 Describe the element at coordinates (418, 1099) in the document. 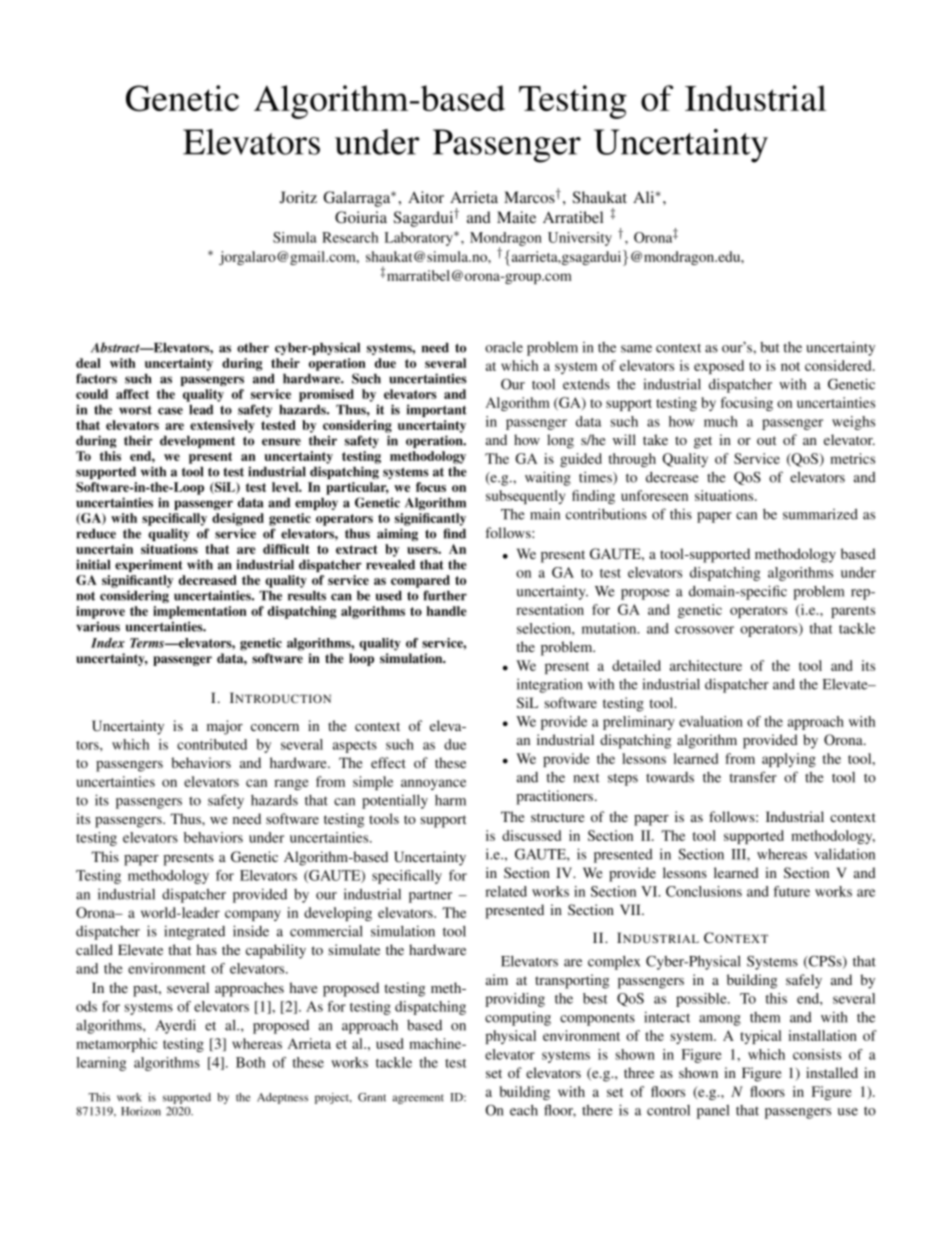

I see `agreement` at that location.
